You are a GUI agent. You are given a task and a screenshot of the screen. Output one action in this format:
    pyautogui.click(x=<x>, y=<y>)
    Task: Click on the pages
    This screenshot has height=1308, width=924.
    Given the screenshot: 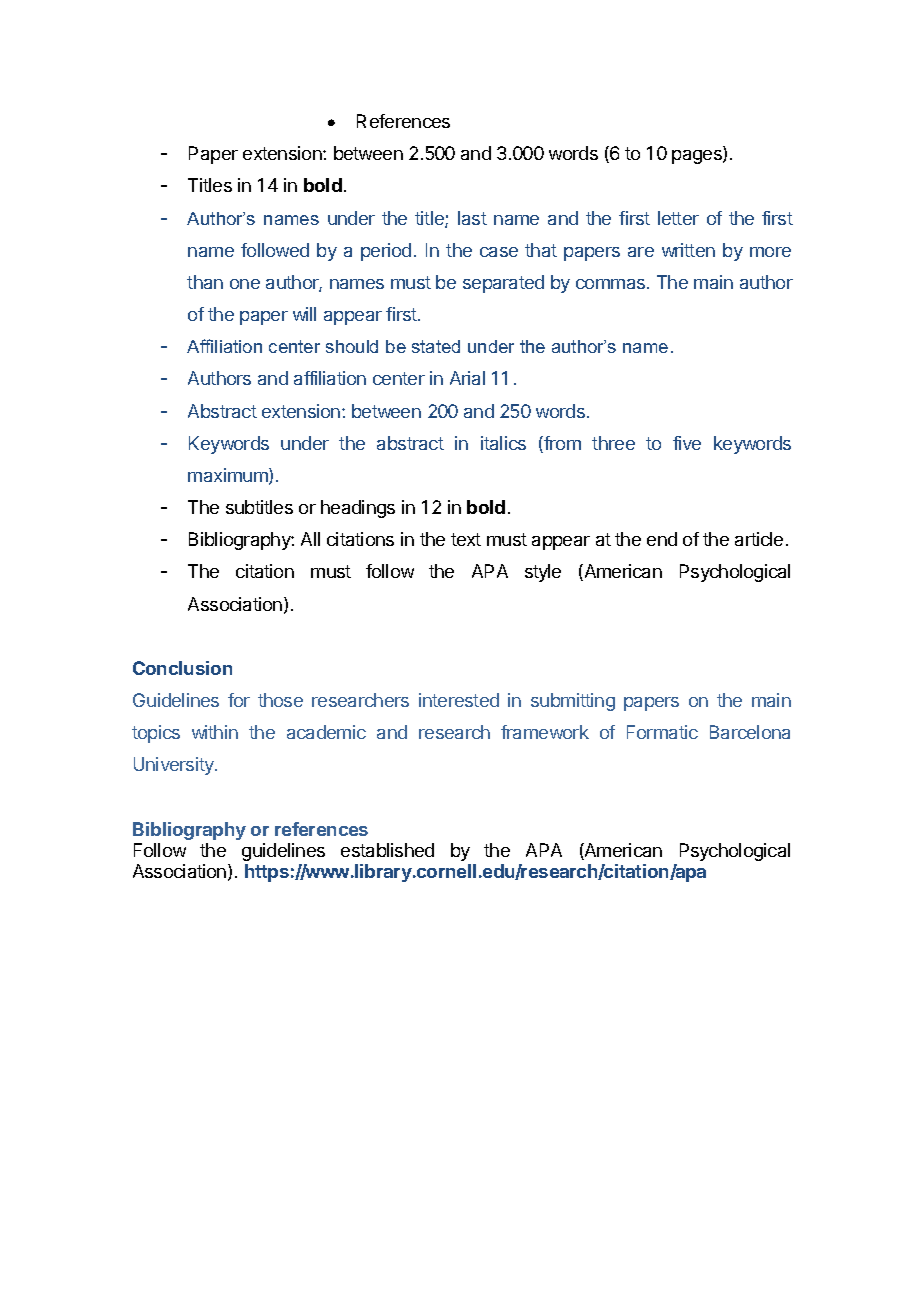 What is the action you would take?
    pyautogui.click(x=698, y=157)
